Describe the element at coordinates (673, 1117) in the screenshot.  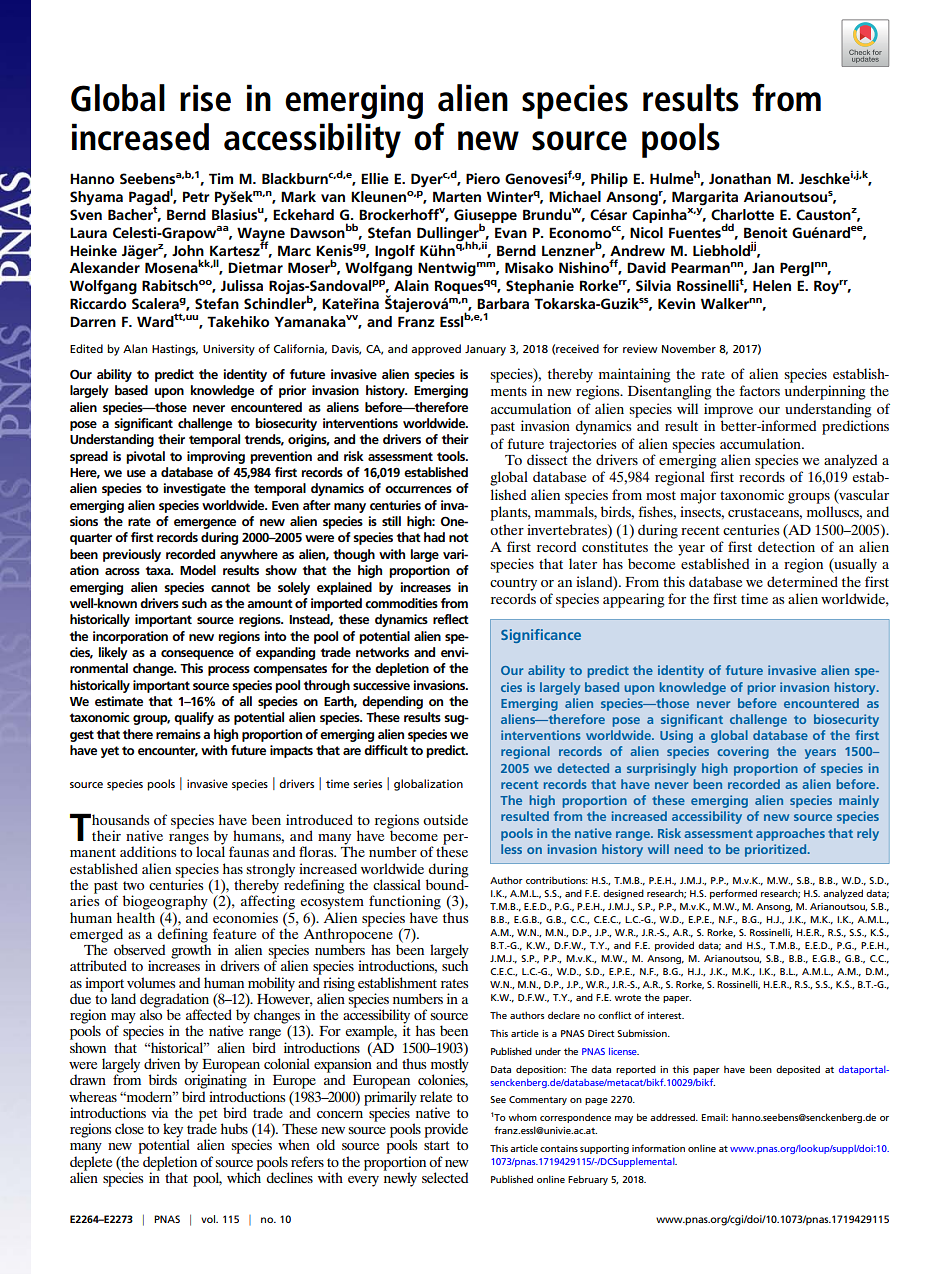
I see `addressed` at that location.
